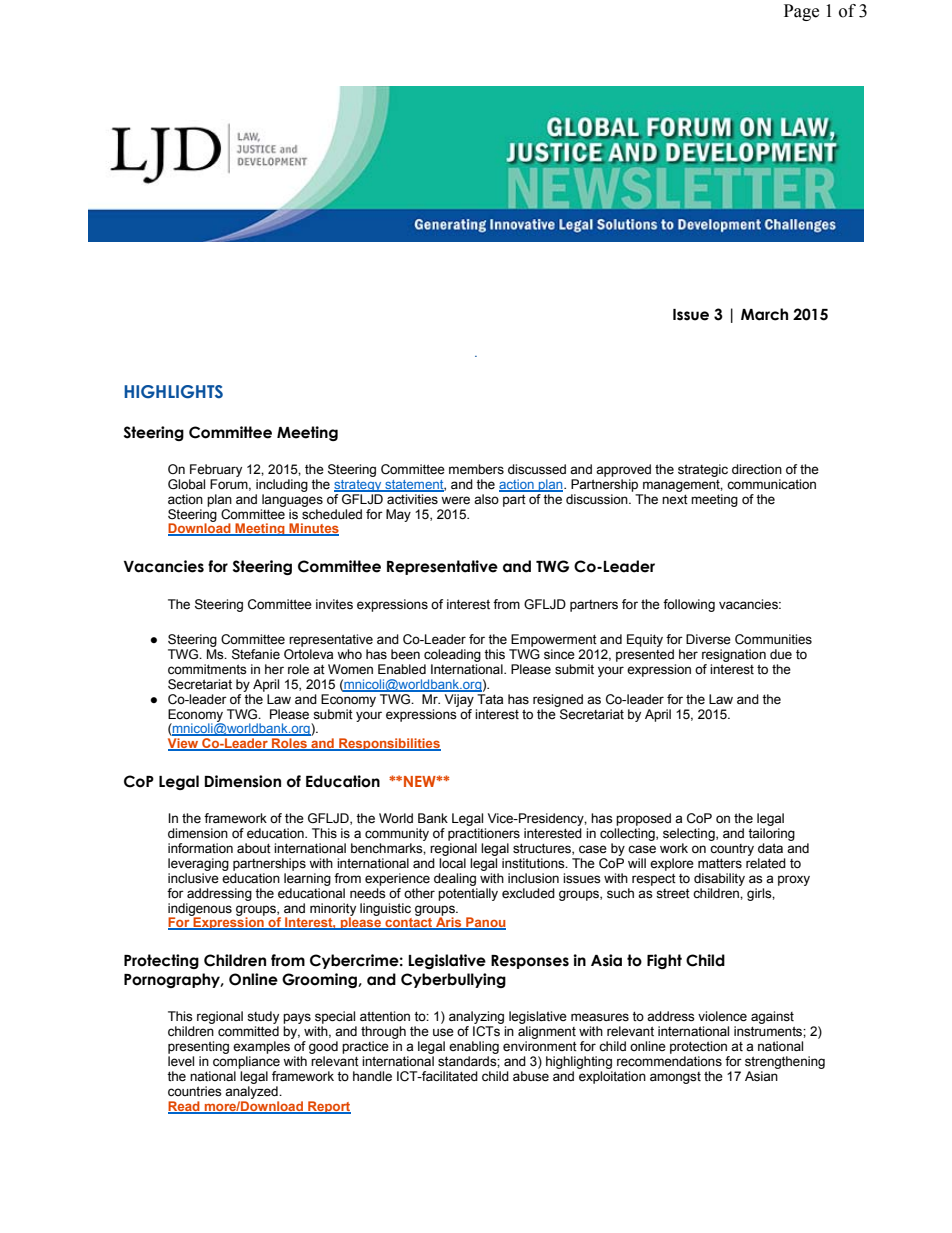 The width and height of the screenshot is (952, 1233). I want to click on commitments, so click(207, 669).
